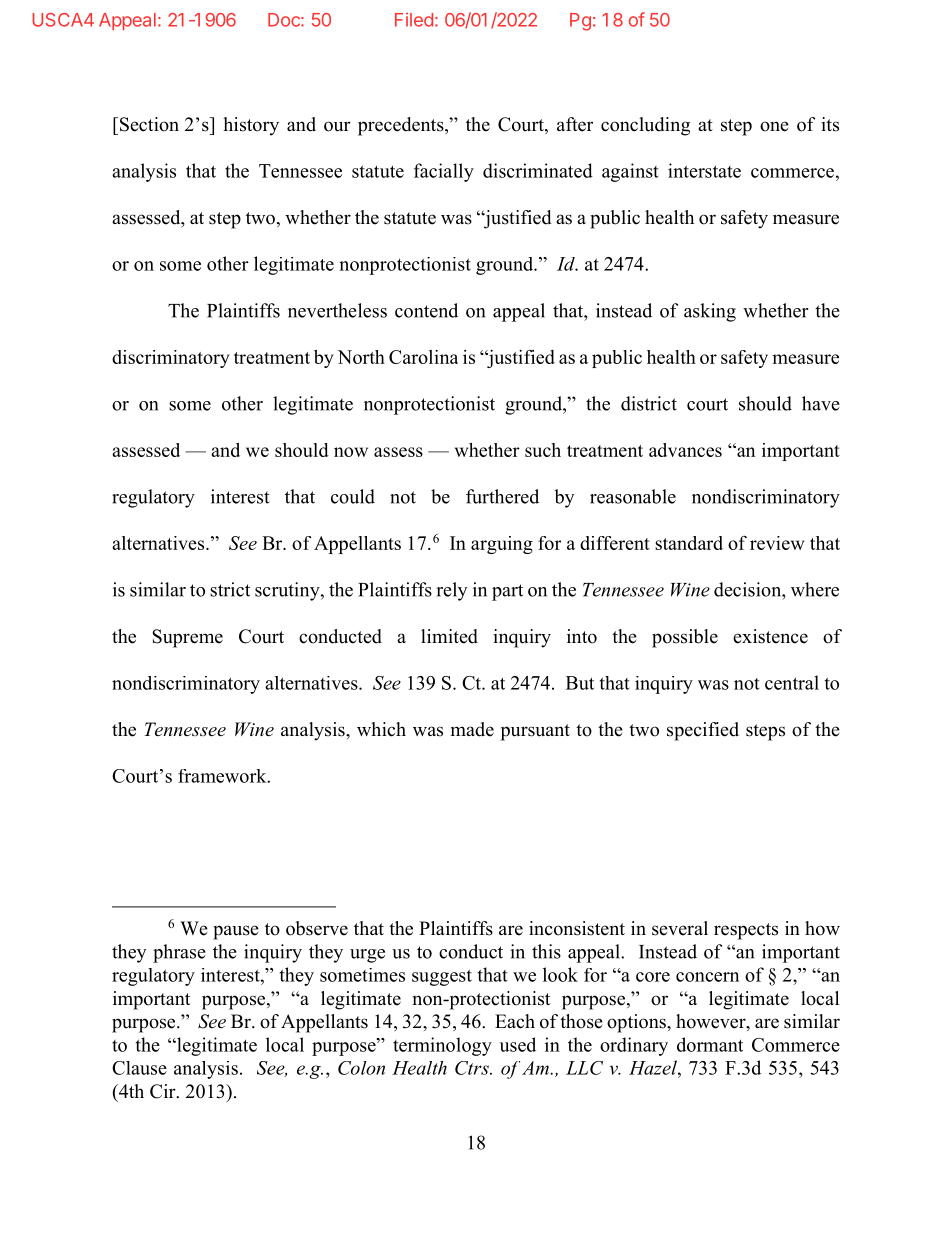 Image resolution: width=952 pixels, height=1233 pixels. What do you see at coordinates (164, 1091) in the document?
I see `Cir` at bounding box center [164, 1091].
